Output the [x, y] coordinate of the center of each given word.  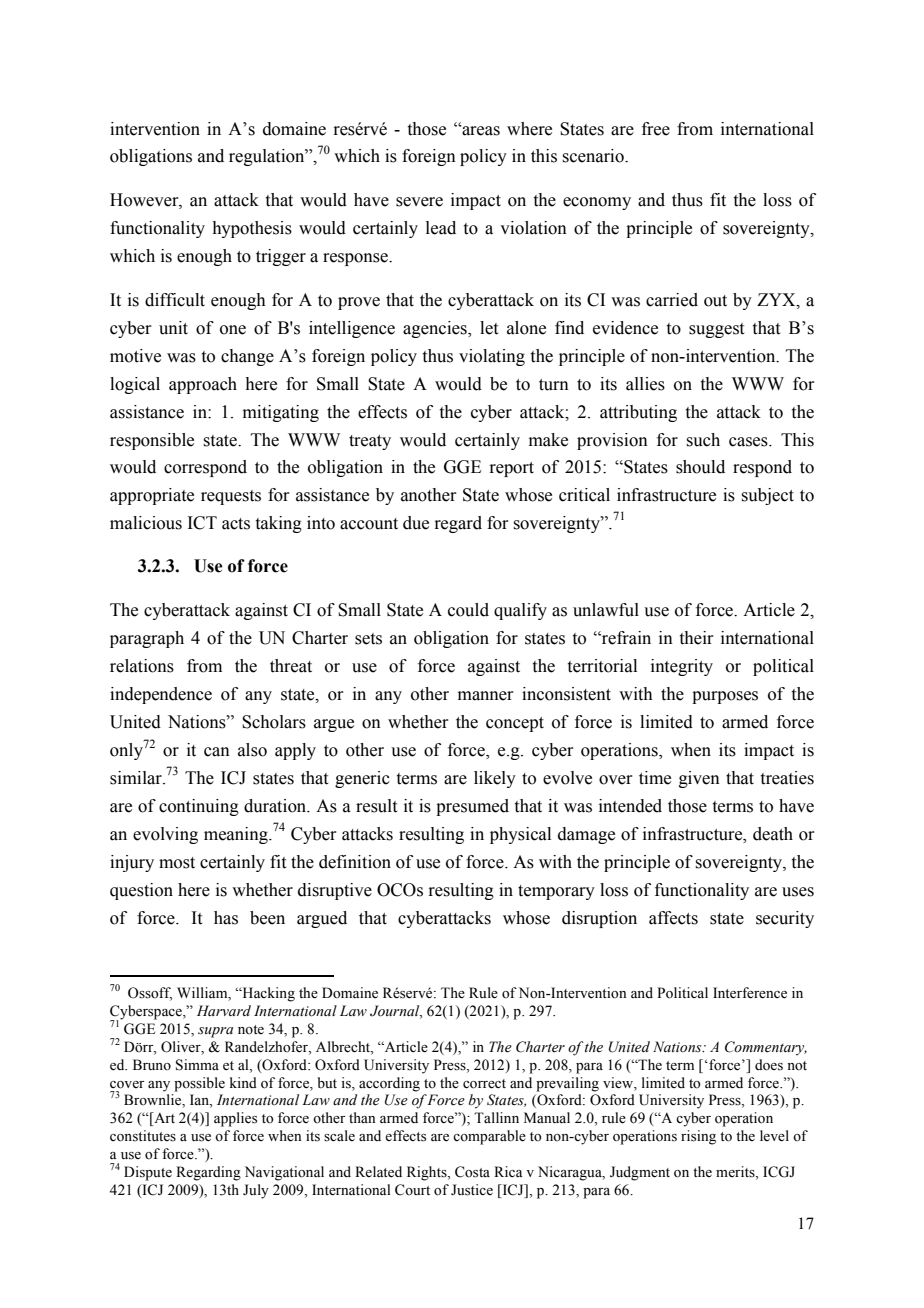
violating [492, 357]
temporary [556, 892]
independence [161, 695]
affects [673, 918]
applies [235, 1119]
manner [486, 696]
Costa [472, 1172]
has [226, 918]
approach [203, 385]
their [697, 638]
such [703, 440]
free [656, 129]
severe [419, 202]
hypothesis [252, 229]
